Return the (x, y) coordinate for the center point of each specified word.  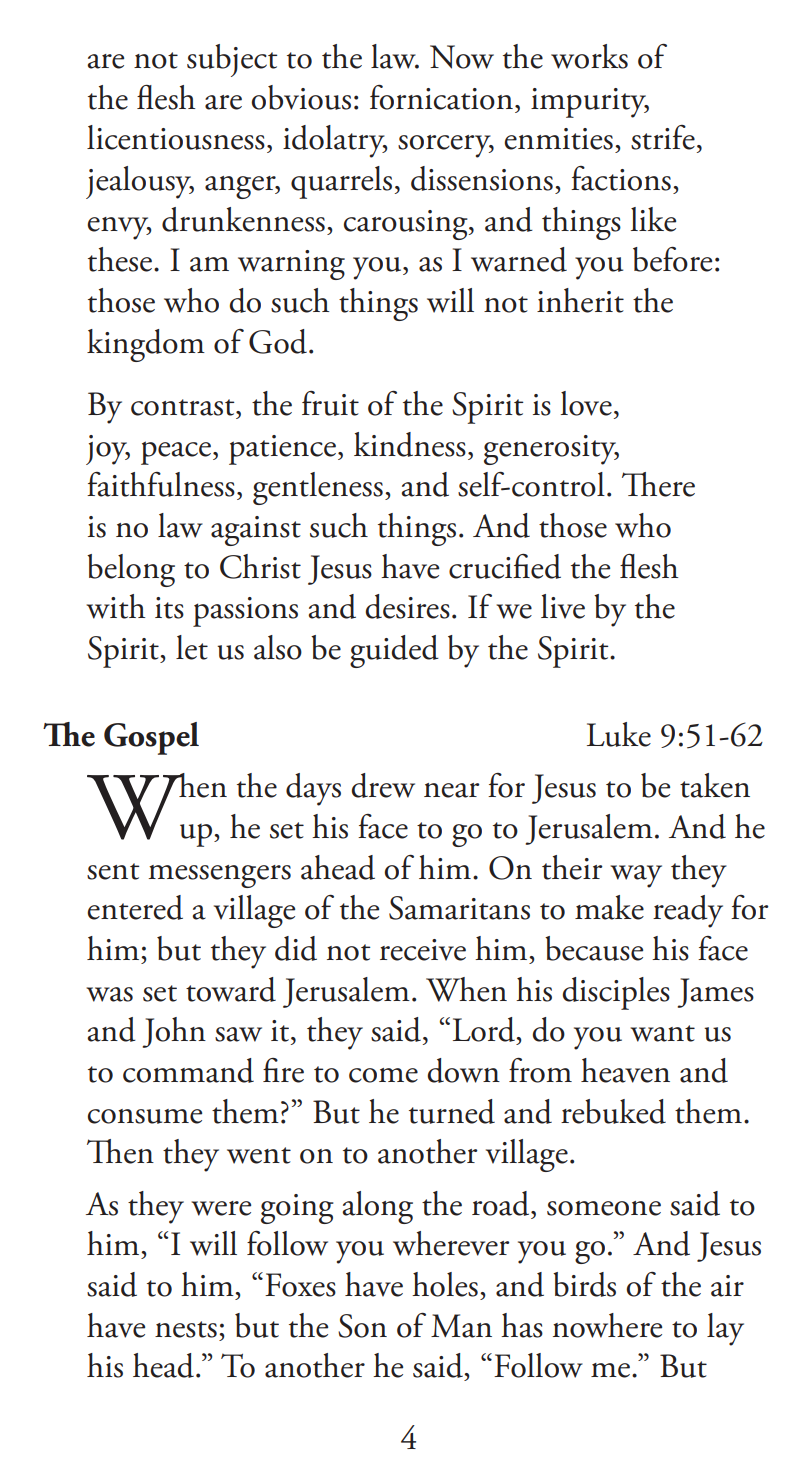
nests (186, 1329)
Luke (619, 734)
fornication (441, 97)
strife (663, 137)
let (192, 647)
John (174, 1032)
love (586, 403)
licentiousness (176, 137)
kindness (410, 444)
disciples (616, 993)
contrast (184, 407)
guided (394, 651)
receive (423, 950)
